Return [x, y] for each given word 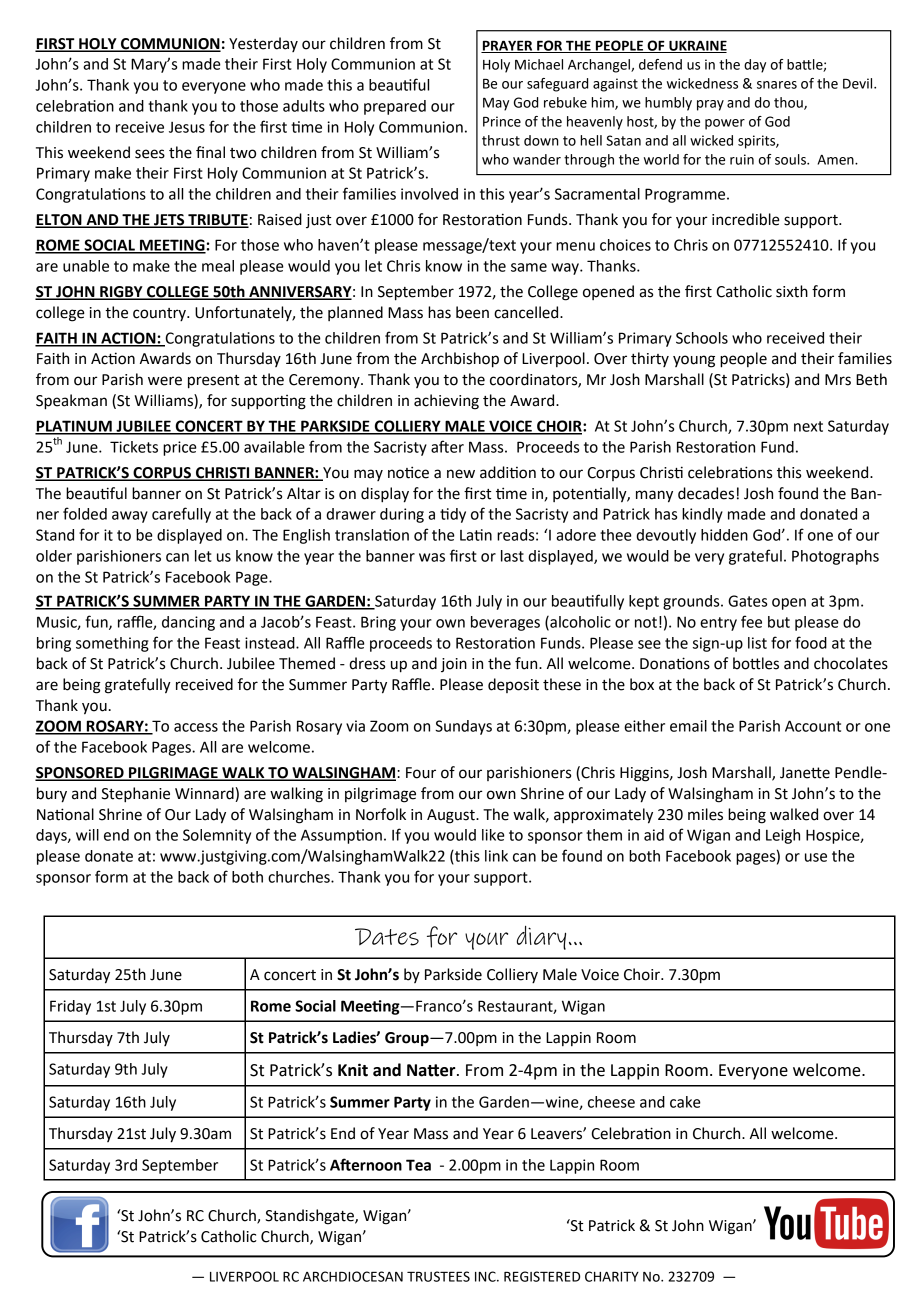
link [496, 856]
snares [777, 85]
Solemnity [217, 836]
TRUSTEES [438, 1276]
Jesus [187, 127]
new [461, 474]
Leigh [783, 836]
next [808, 426]
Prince [502, 121]
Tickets [134, 447]
